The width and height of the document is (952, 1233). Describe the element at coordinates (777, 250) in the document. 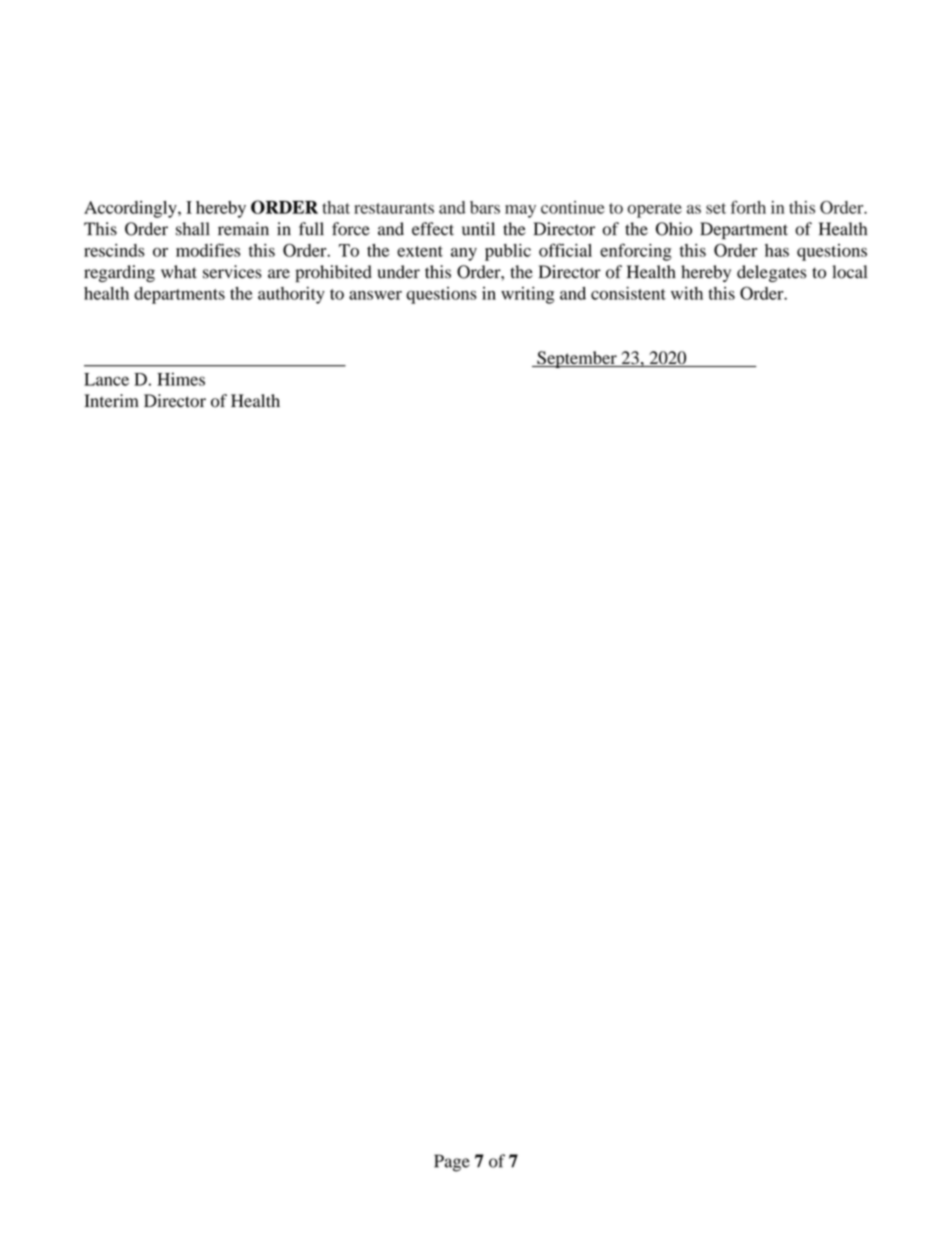

I see `has` at that location.
